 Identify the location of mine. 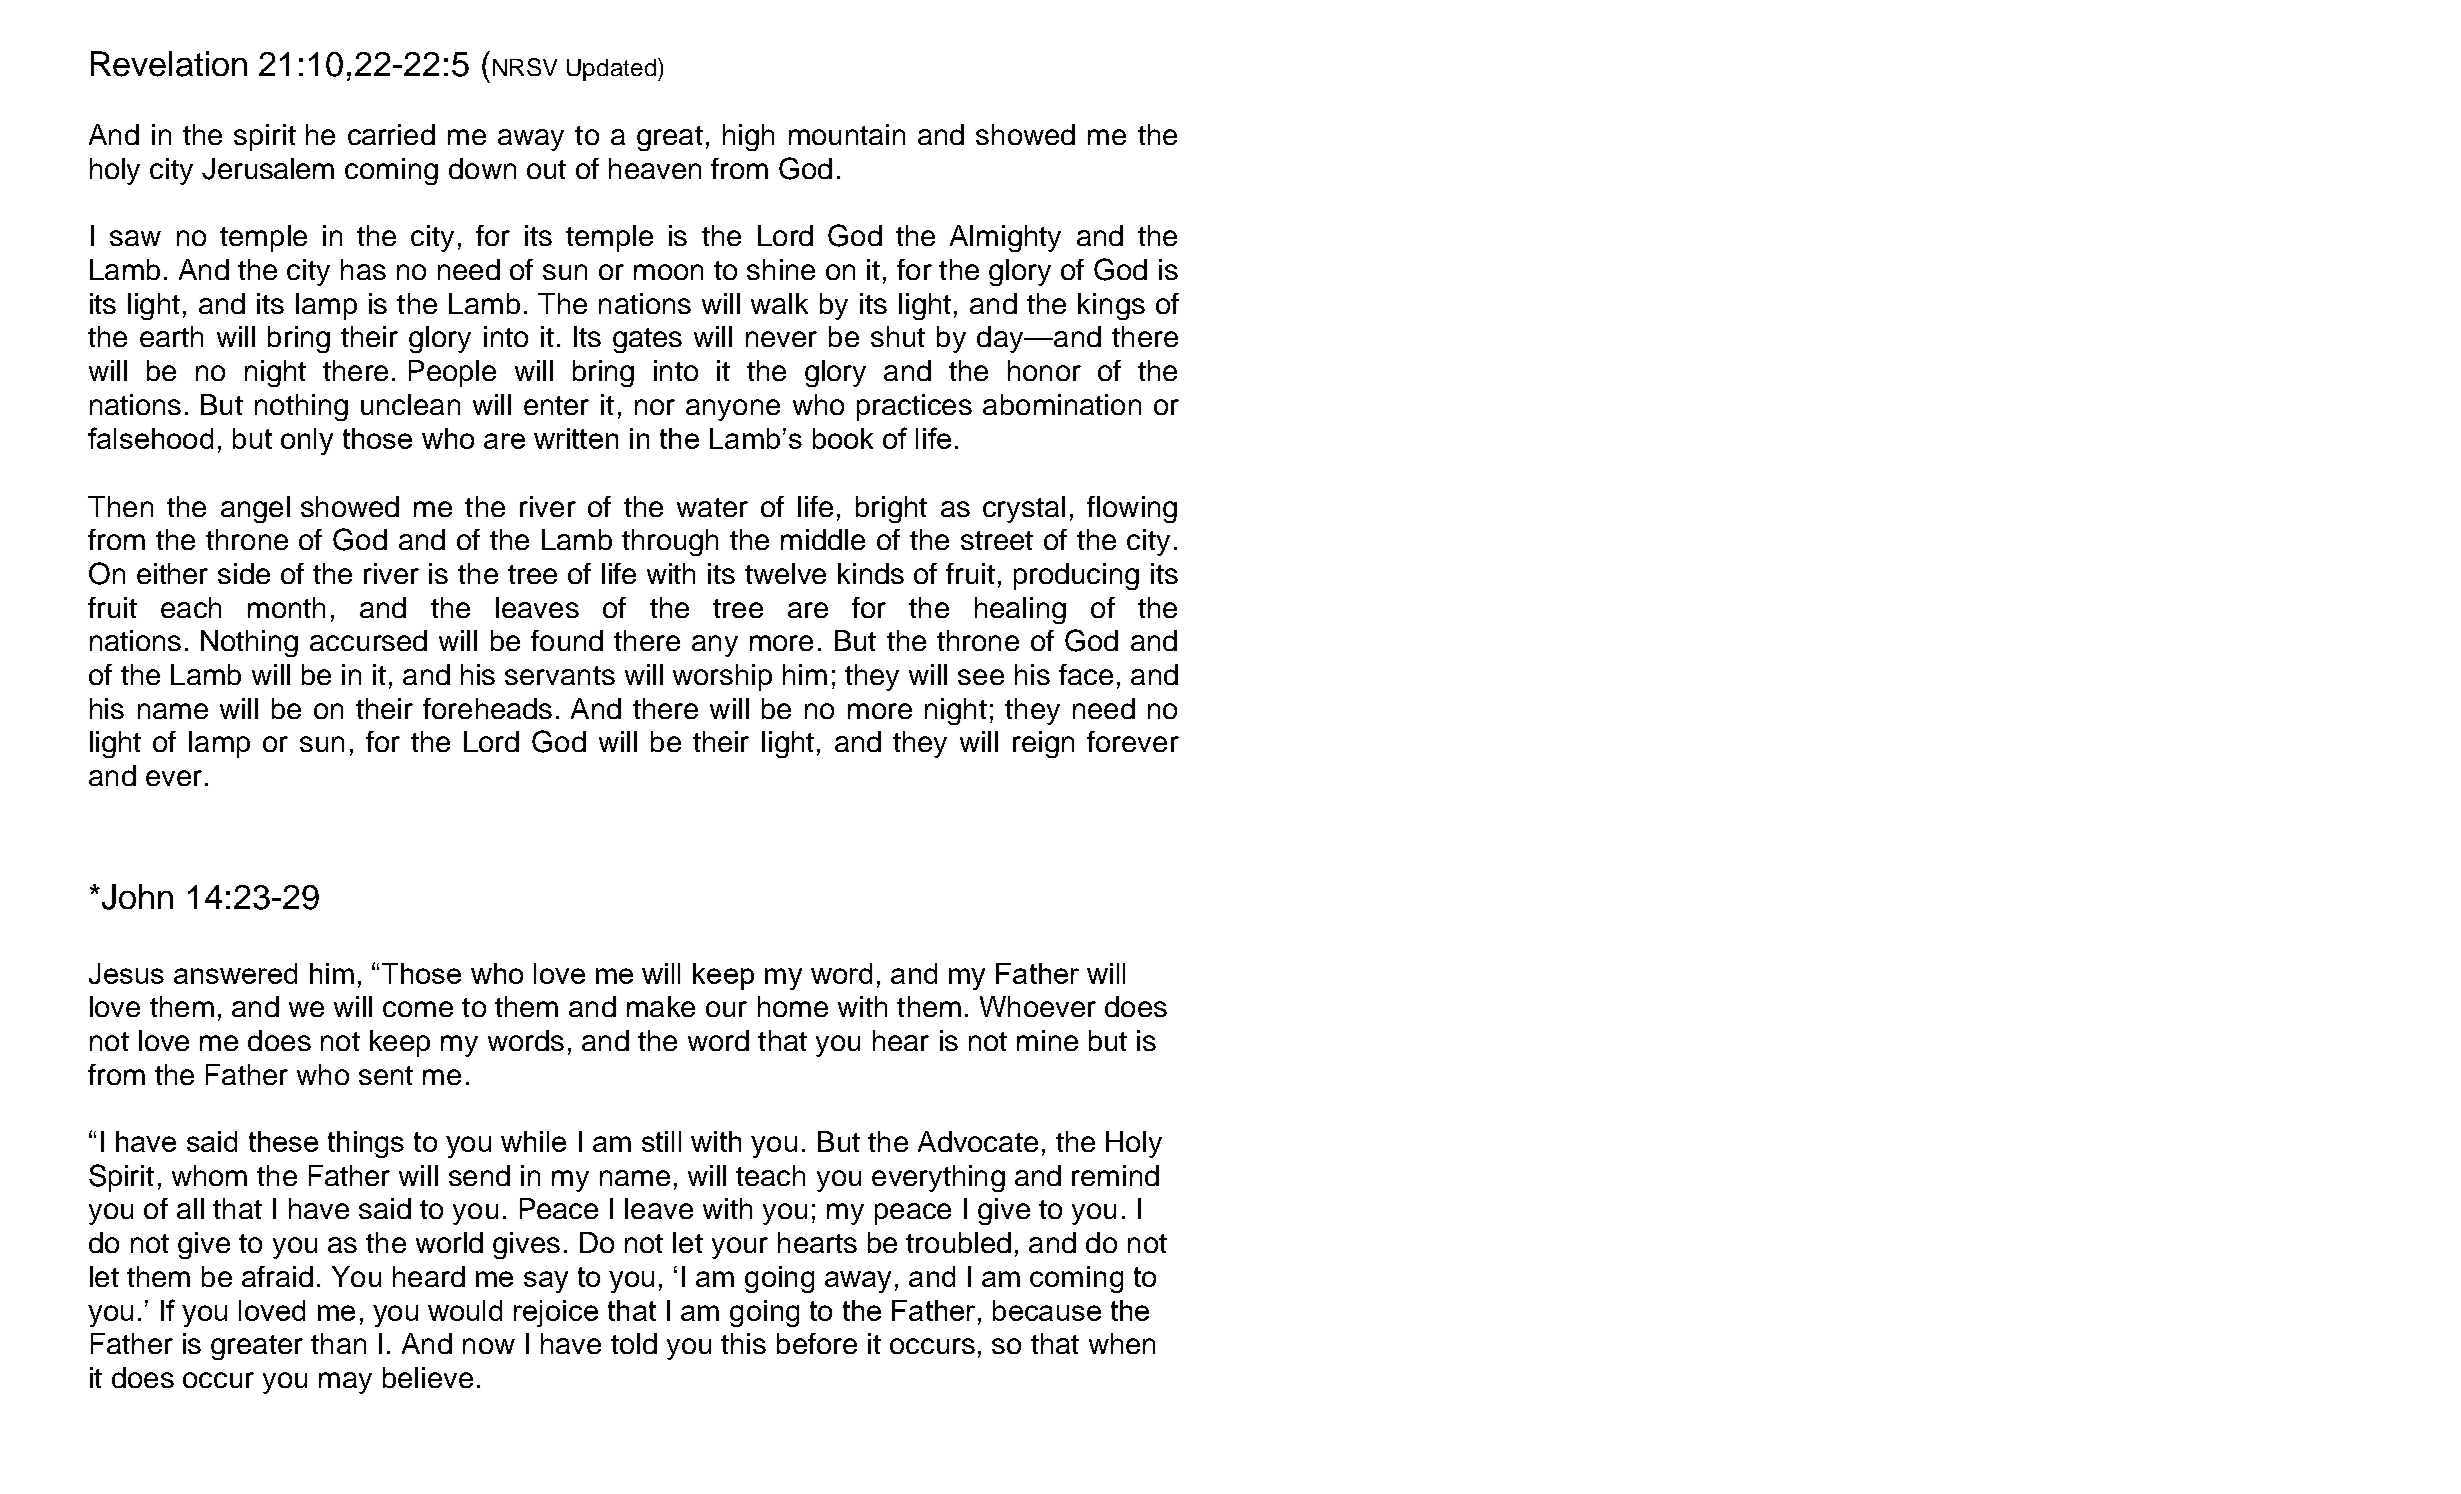
(1047, 1040).
